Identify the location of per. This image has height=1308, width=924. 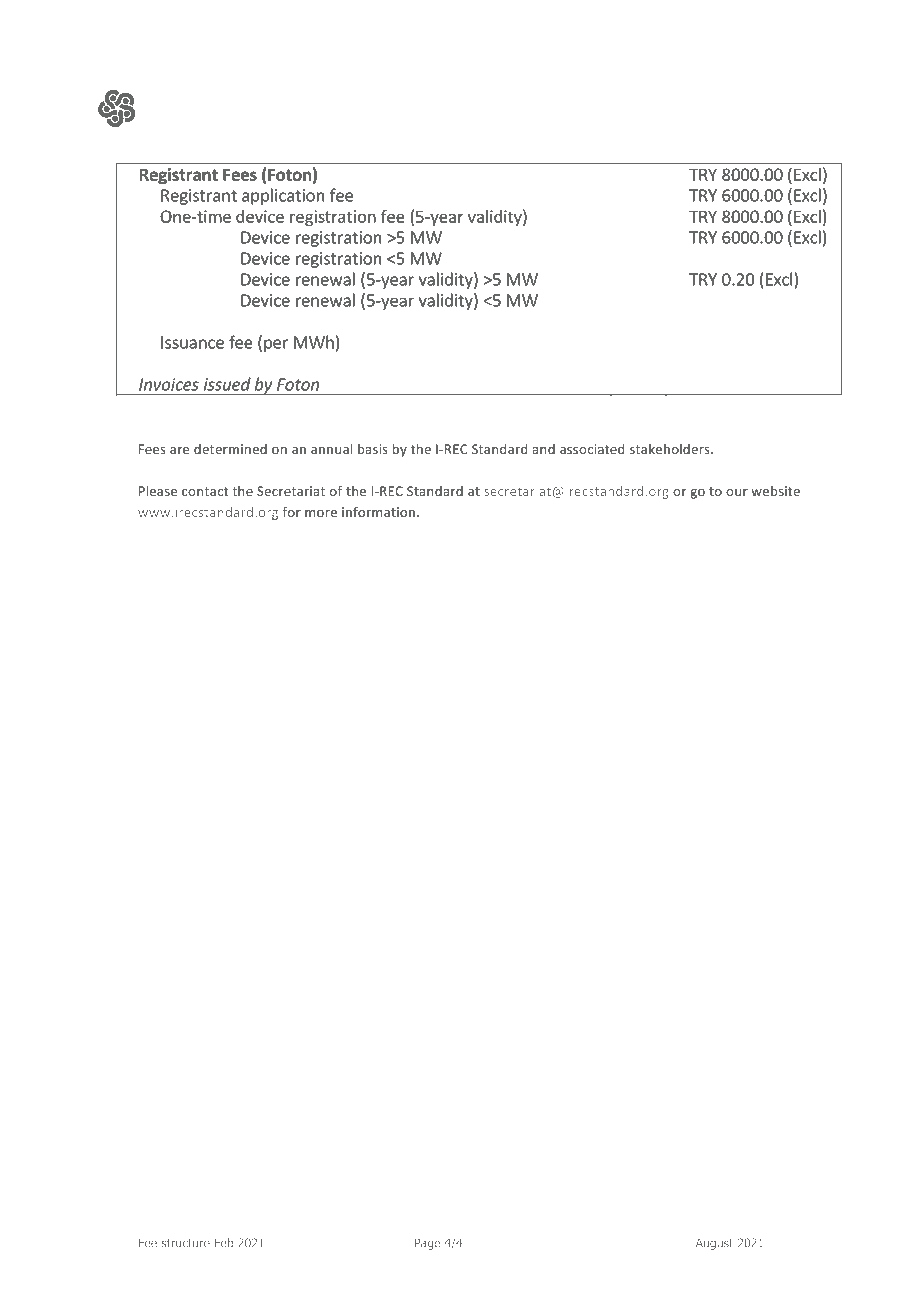
(276, 345).
